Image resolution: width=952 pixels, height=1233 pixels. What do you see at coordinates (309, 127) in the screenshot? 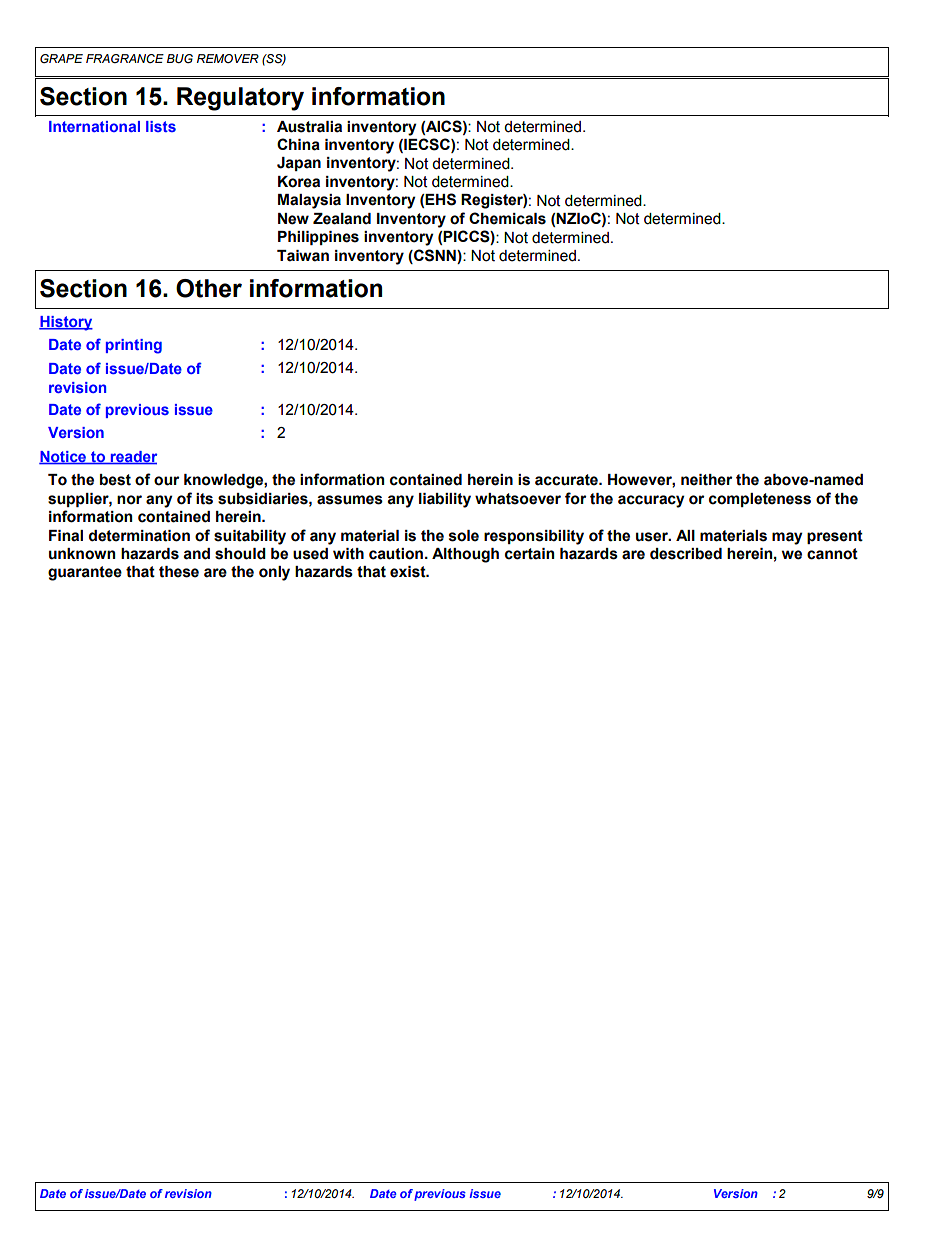
I see `Australia` at bounding box center [309, 127].
